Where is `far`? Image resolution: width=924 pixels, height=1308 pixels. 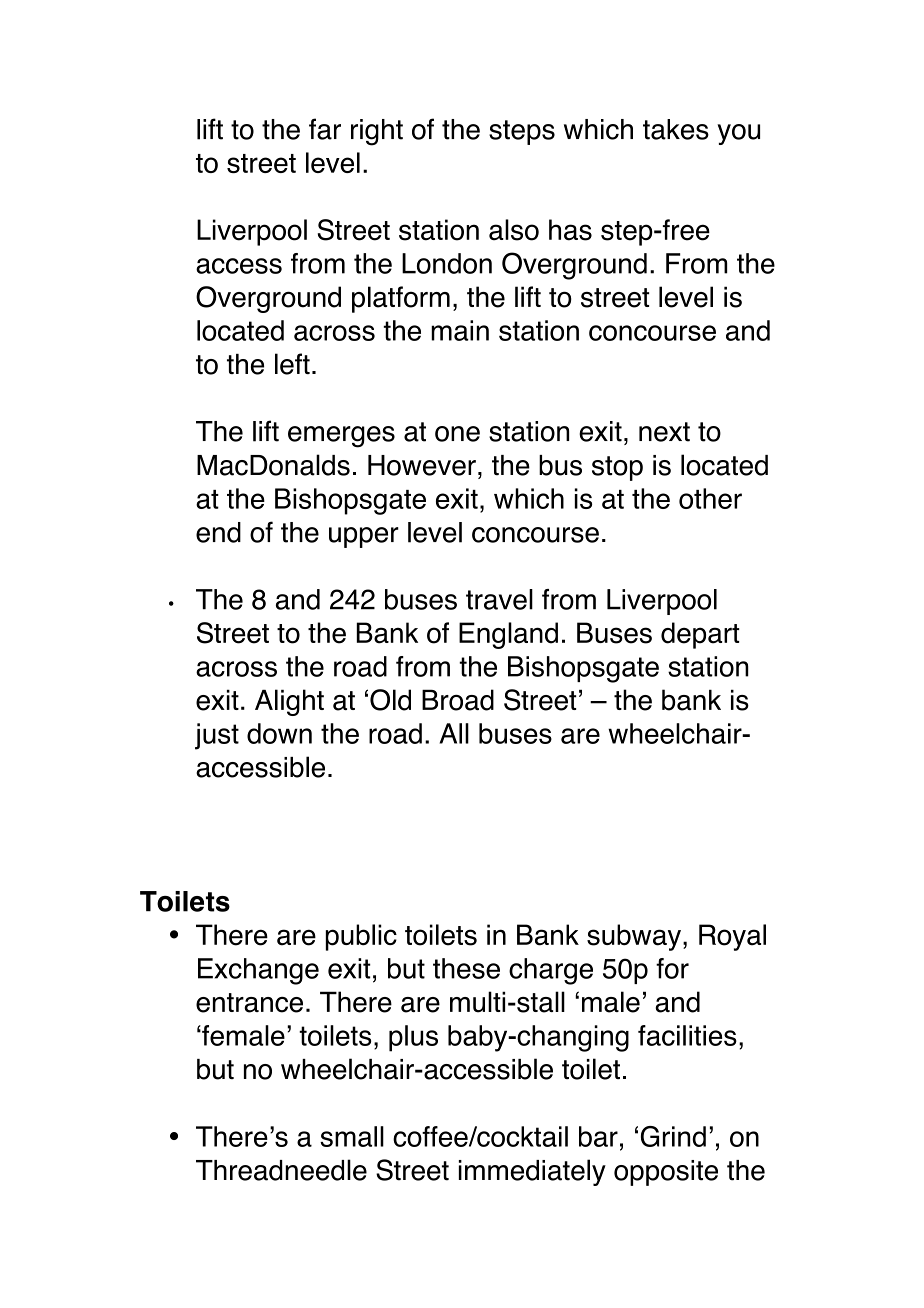
far is located at coordinates (325, 129).
